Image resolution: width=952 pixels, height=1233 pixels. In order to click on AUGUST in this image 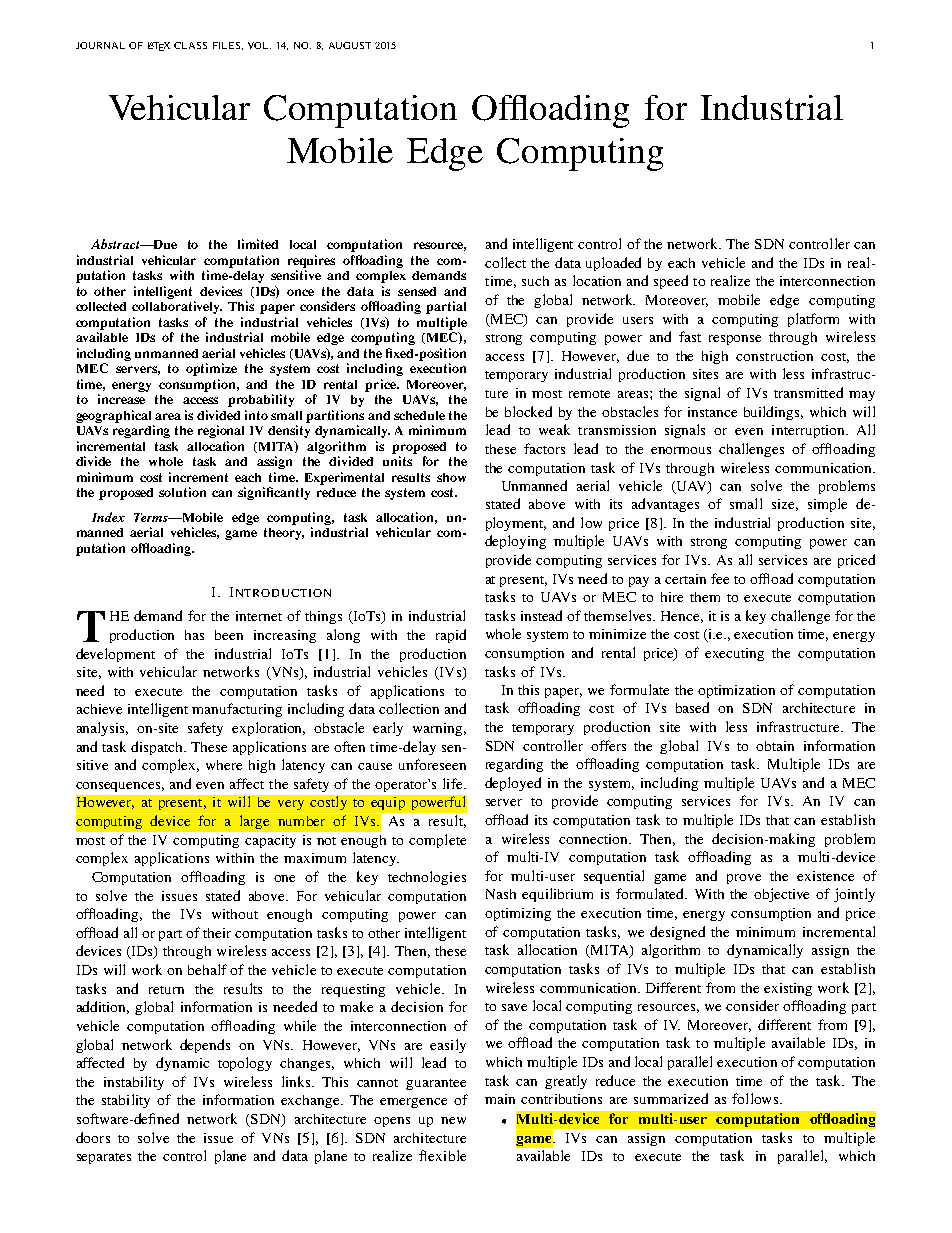, I will do `click(350, 45)`.
